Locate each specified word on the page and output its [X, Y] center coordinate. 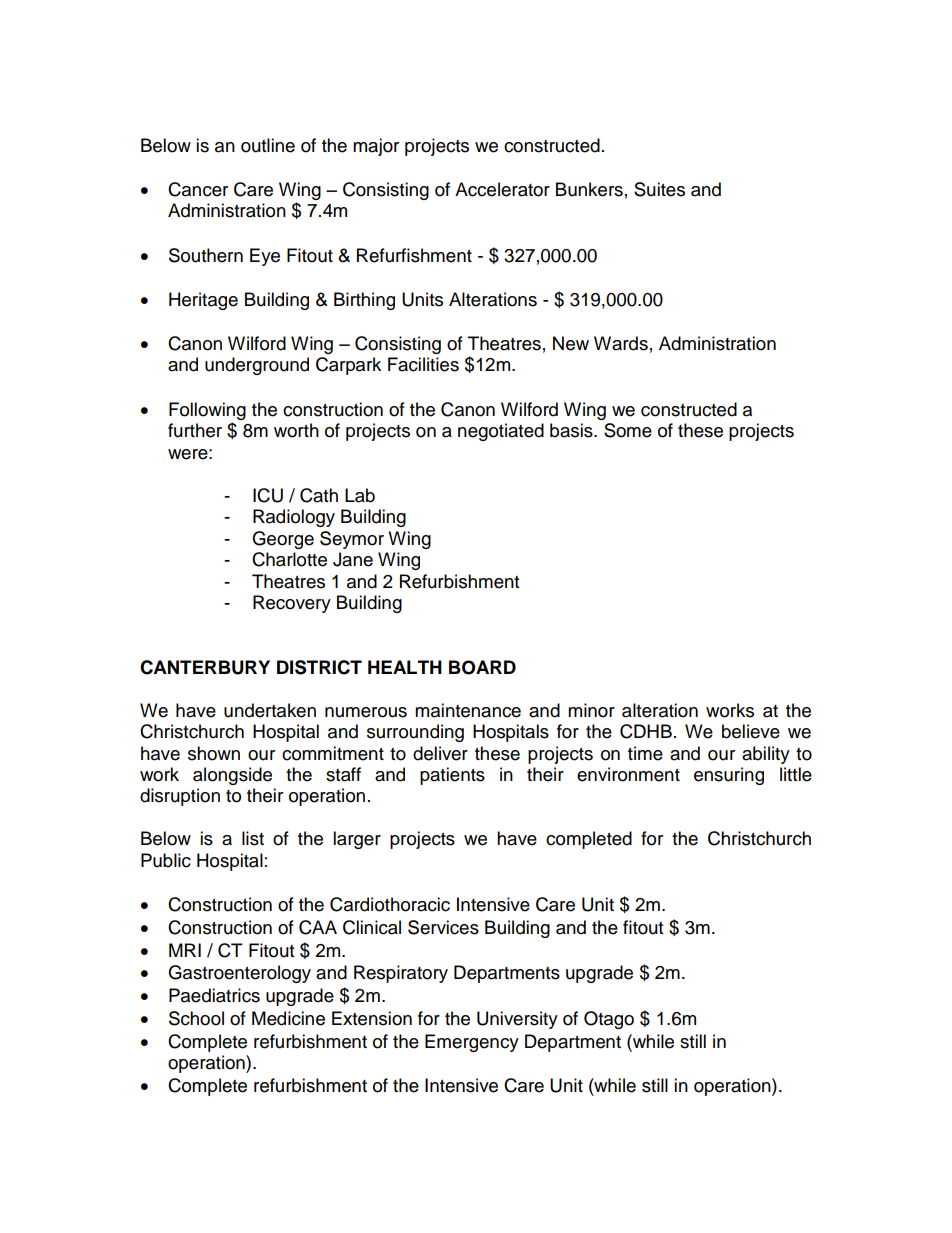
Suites [659, 189]
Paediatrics [214, 995]
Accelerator [502, 189]
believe [751, 731]
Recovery [292, 604]
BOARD [482, 667]
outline [268, 145]
